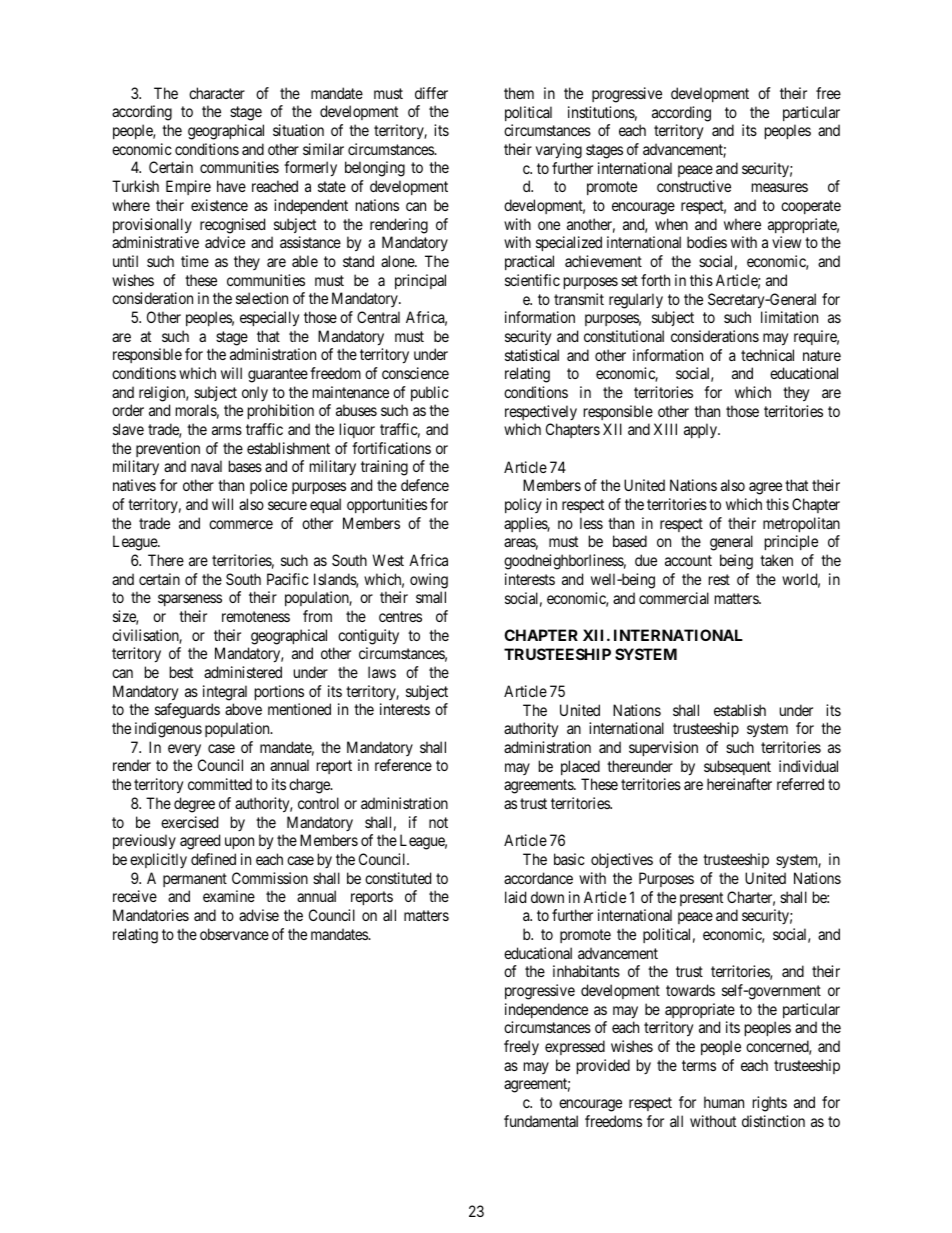 This screenshot has height=1233, width=952. Describe the element at coordinates (288, 579) in the screenshot. I see `Pacific` at that location.
